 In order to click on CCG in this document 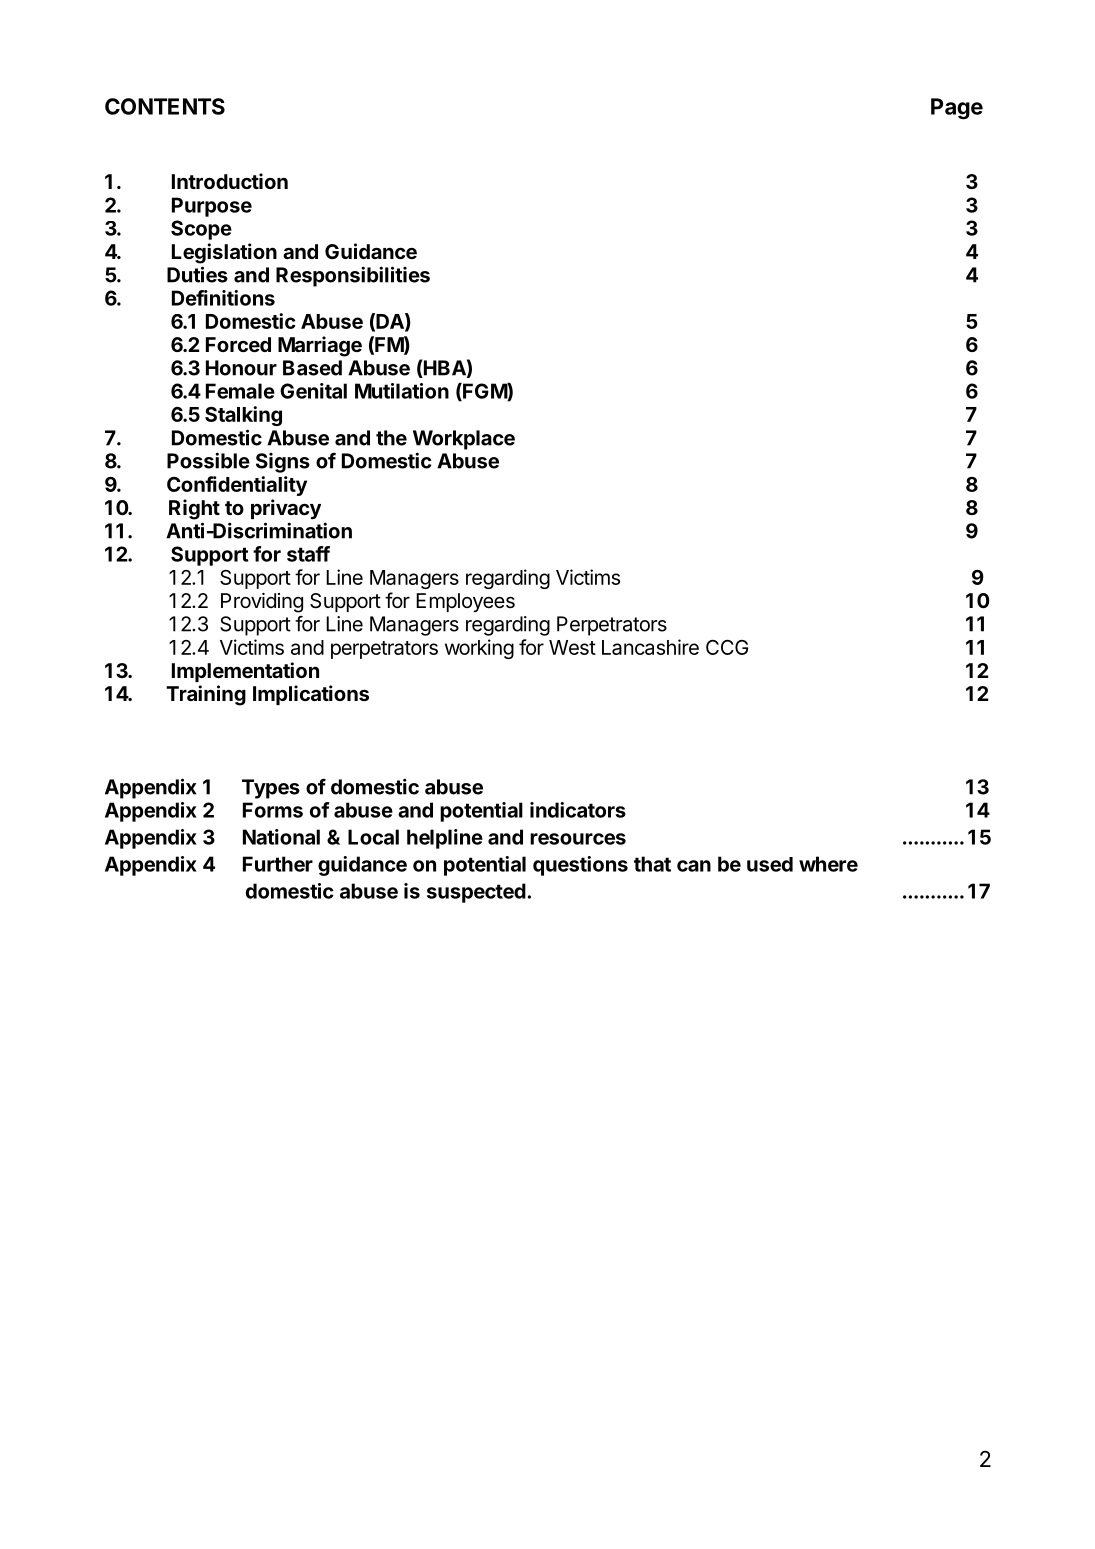, I will do `click(727, 647)`.
